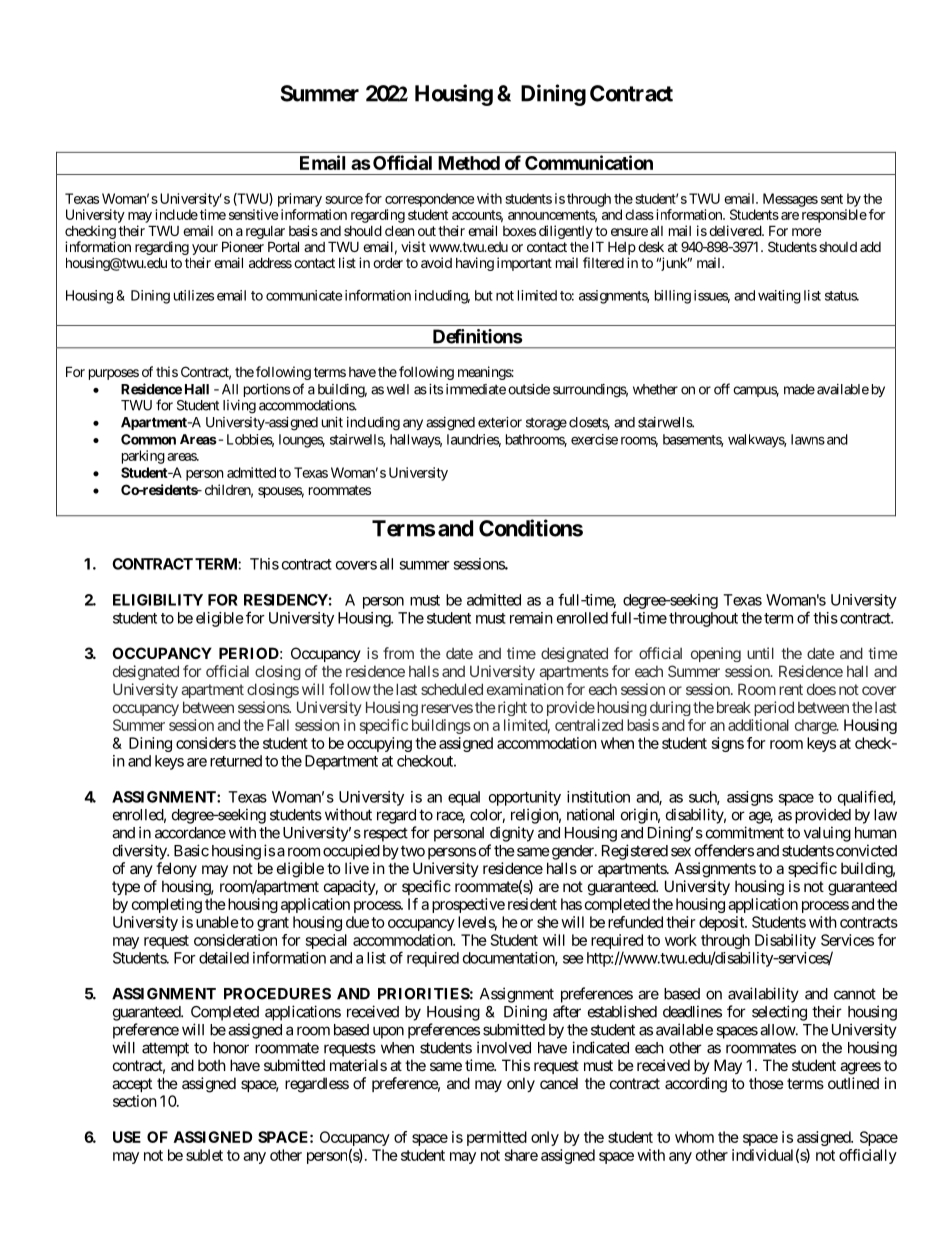  I want to click on living, so click(239, 407).
